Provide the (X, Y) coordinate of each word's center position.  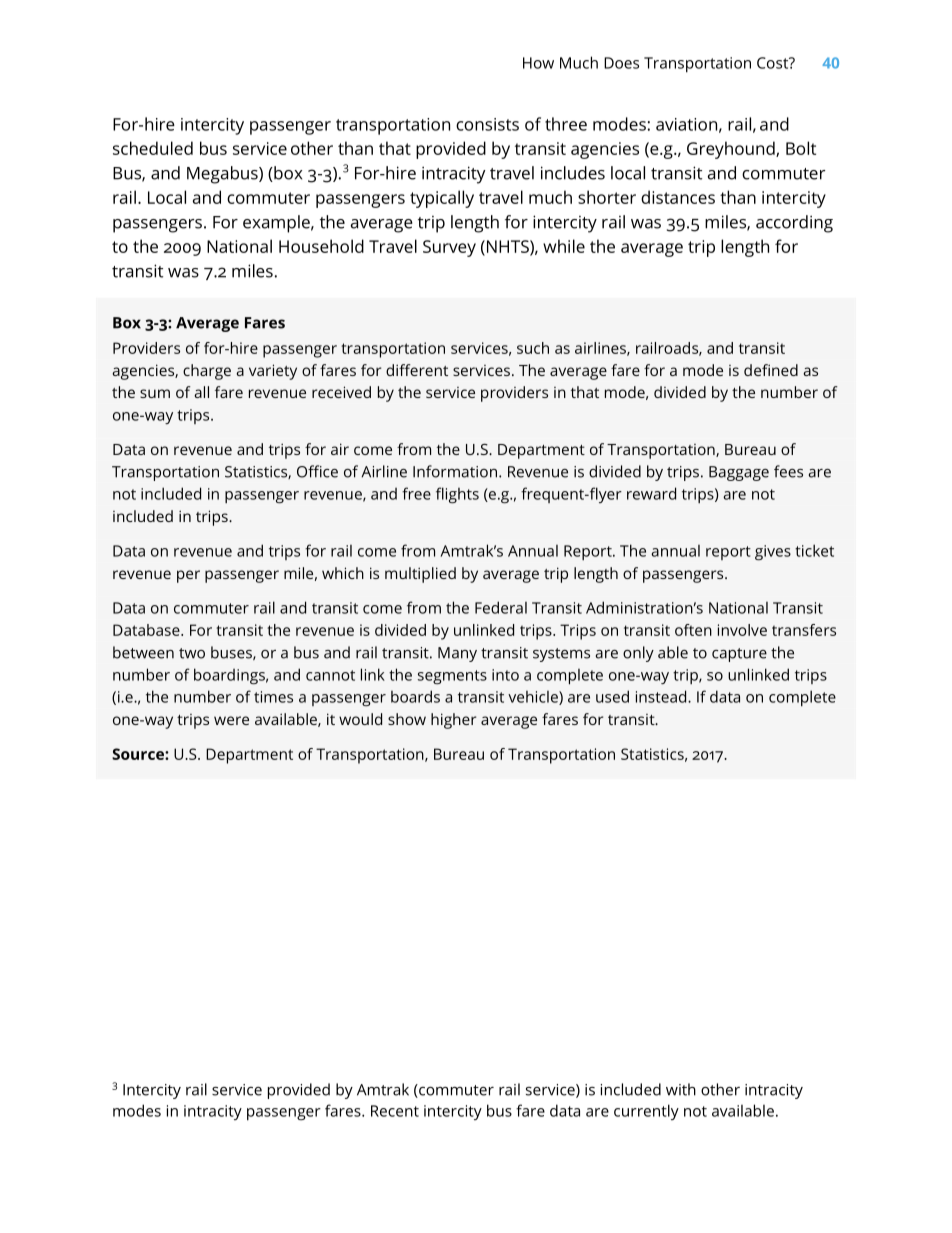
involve (742, 630)
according (794, 224)
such (533, 348)
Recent (395, 1111)
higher (453, 721)
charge (207, 372)
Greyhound (732, 150)
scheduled (153, 148)
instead (662, 696)
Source (139, 754)
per (188, 576)
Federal (501, 607)
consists (487, 124)
